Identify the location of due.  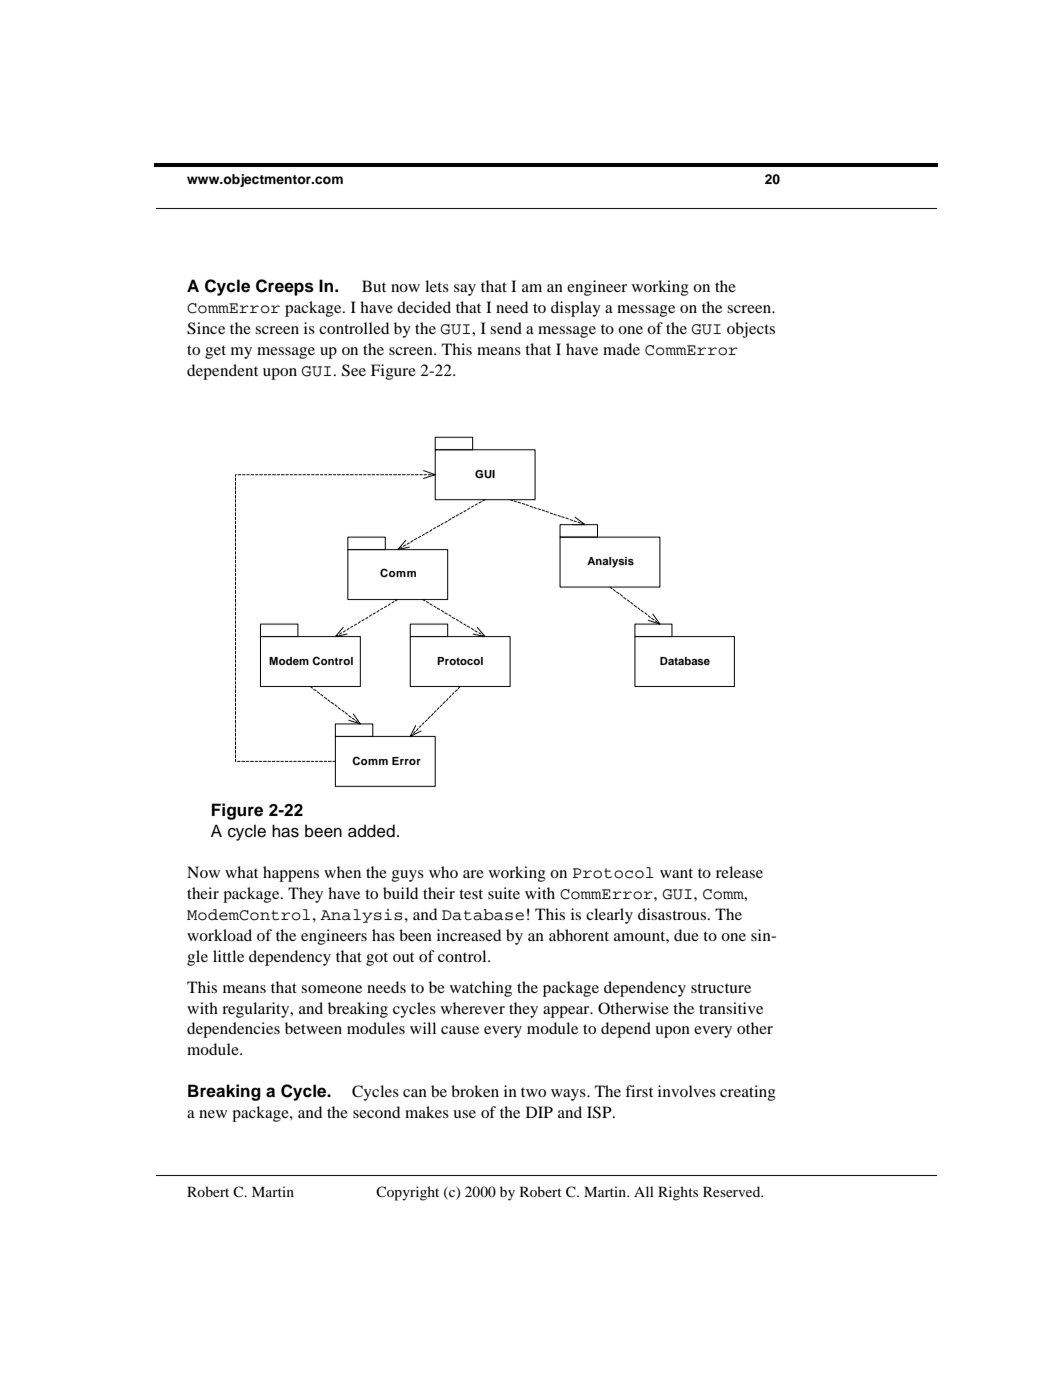
(686, 935).
